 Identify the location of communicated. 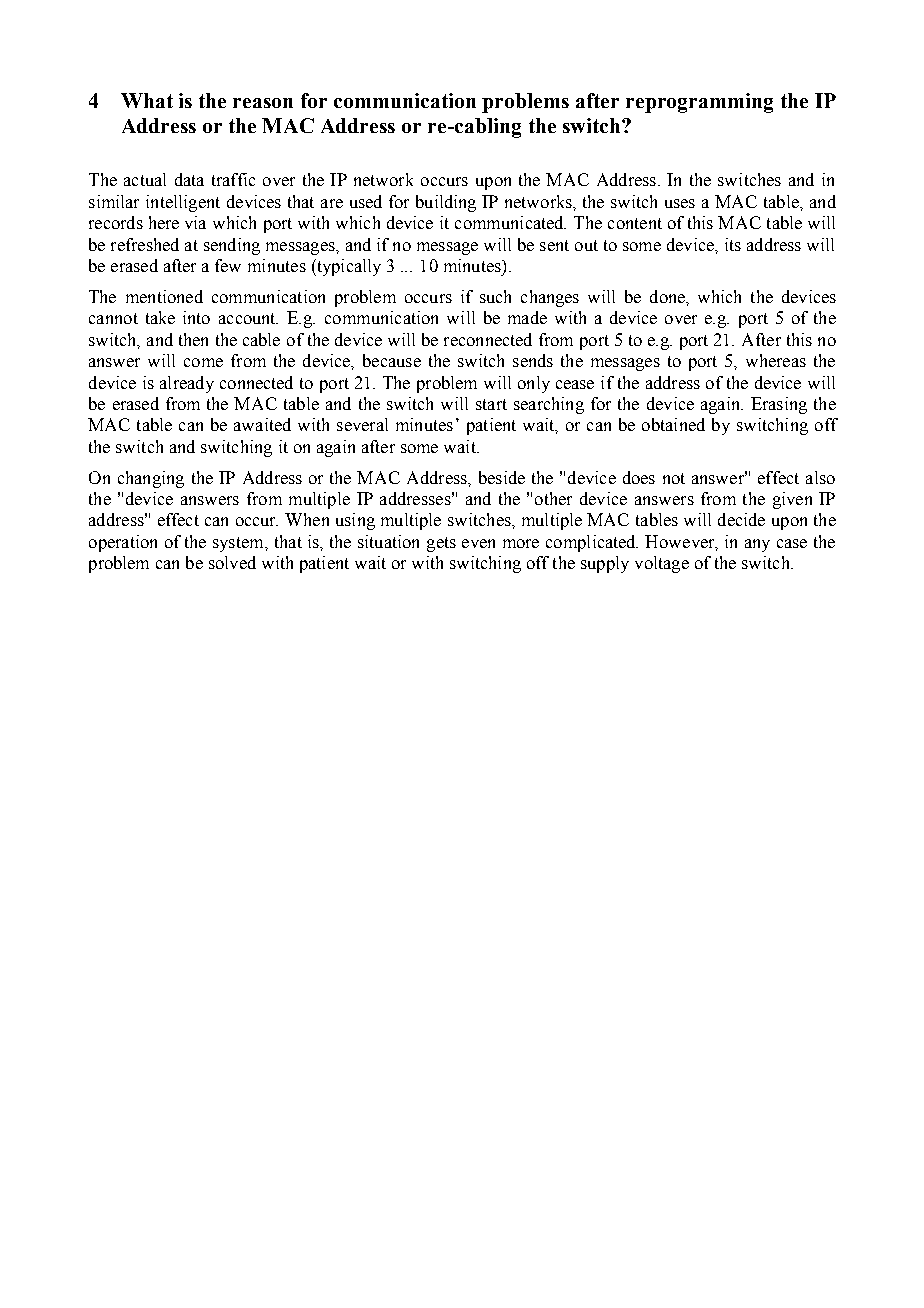
(510, 222).
